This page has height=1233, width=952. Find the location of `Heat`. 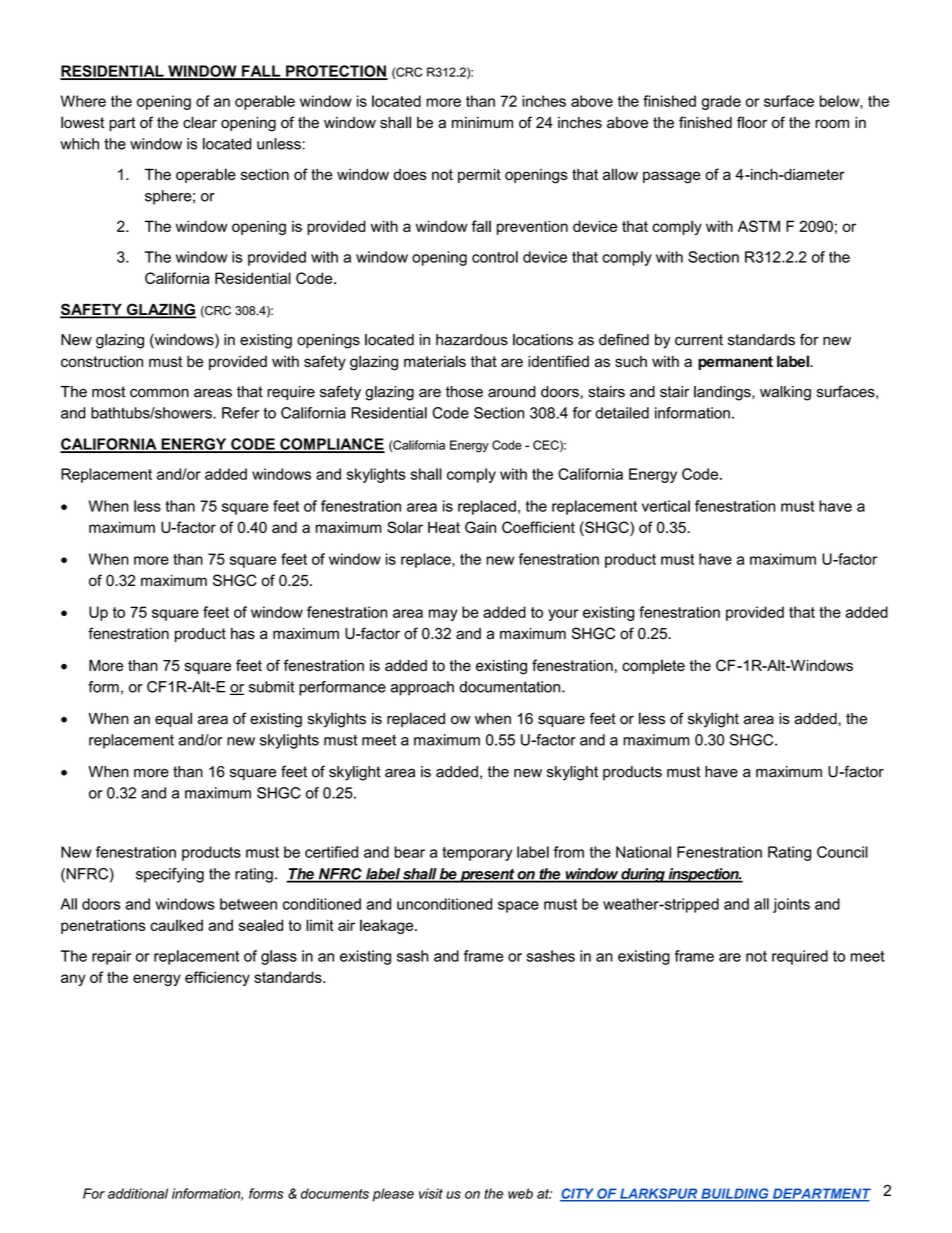

Heat is located at coordinates (444, 527).
